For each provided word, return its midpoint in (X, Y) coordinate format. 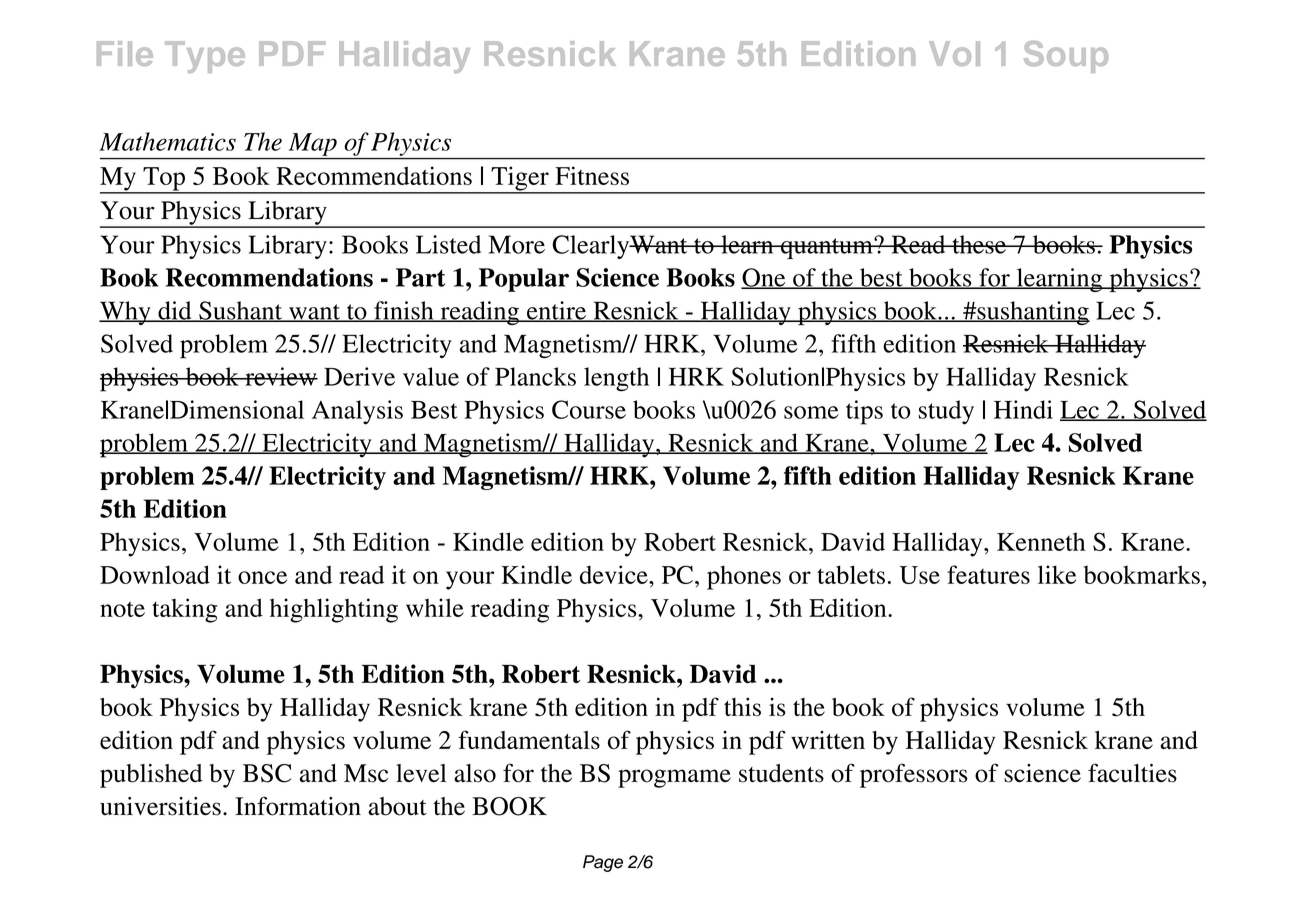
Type (205, 57)
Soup (1066, 57)
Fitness (592, 175)
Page (603, 863)
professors (914, 775)
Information (298, 806)
